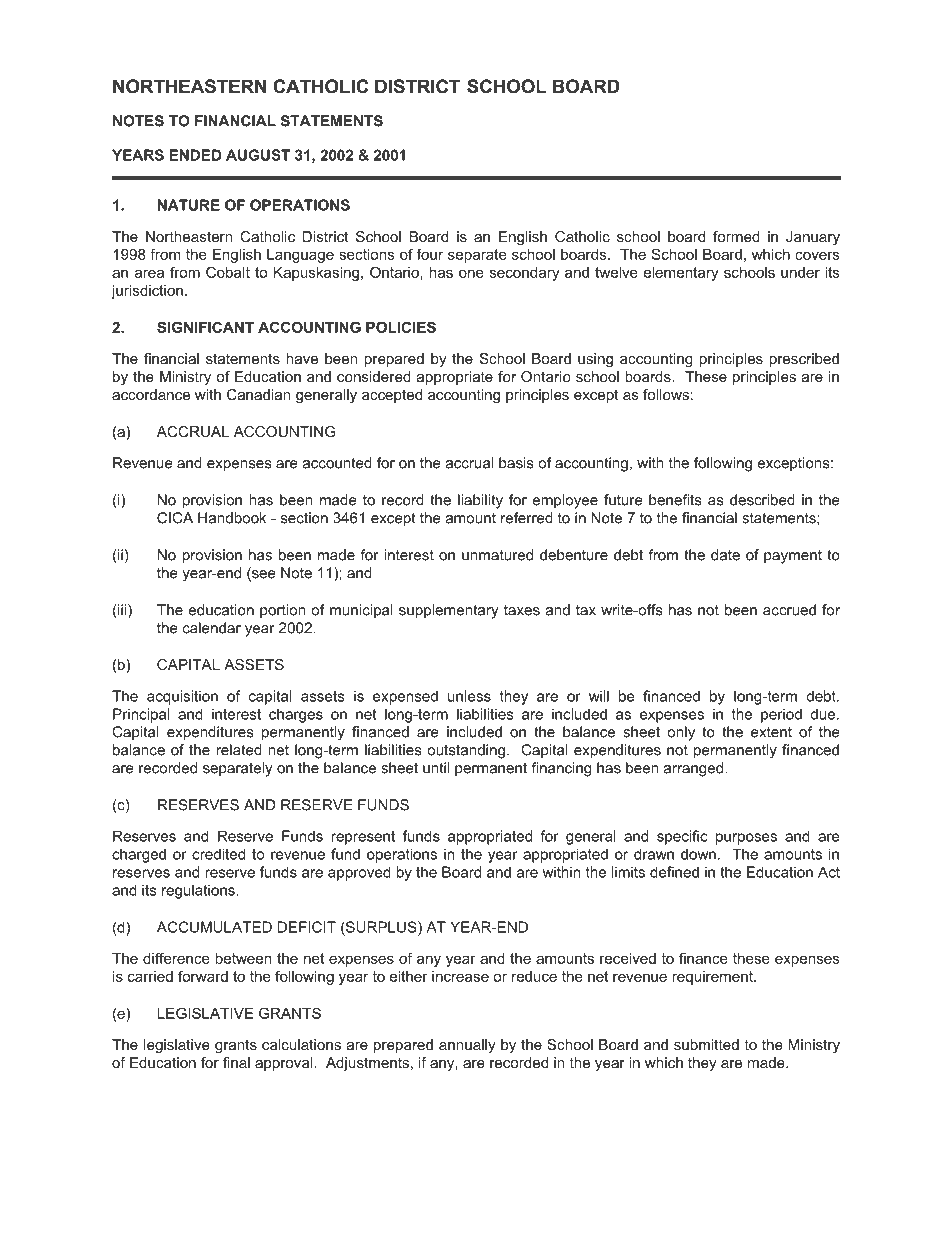  What do you see at coordinates (430, 254) in the document?
I see `four` at bounding box center [430, 254].
